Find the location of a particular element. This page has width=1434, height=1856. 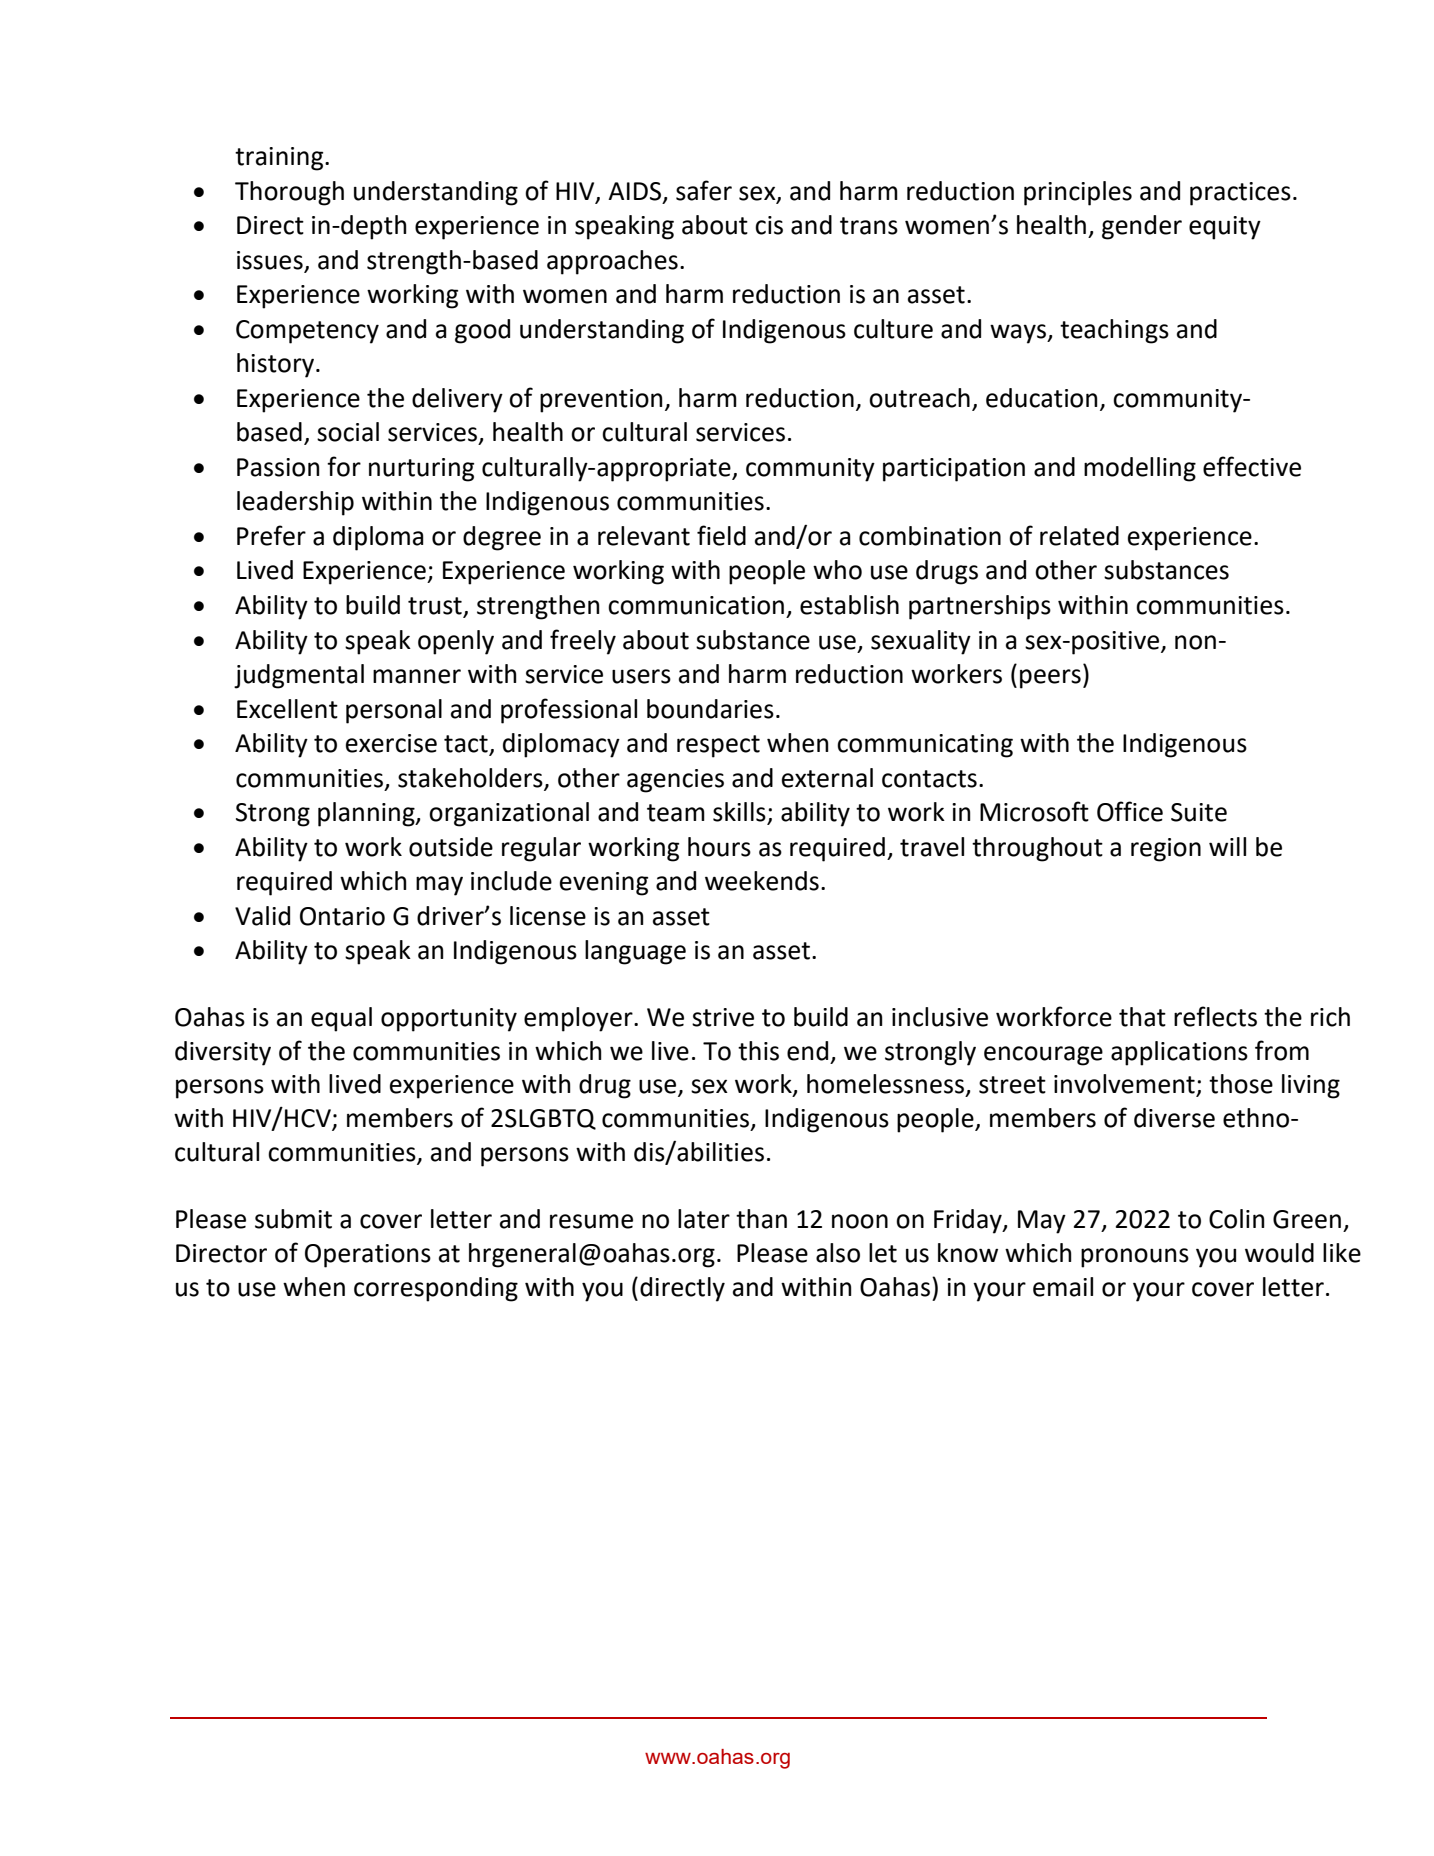

Thorough is located at coordinates (289, 193).
